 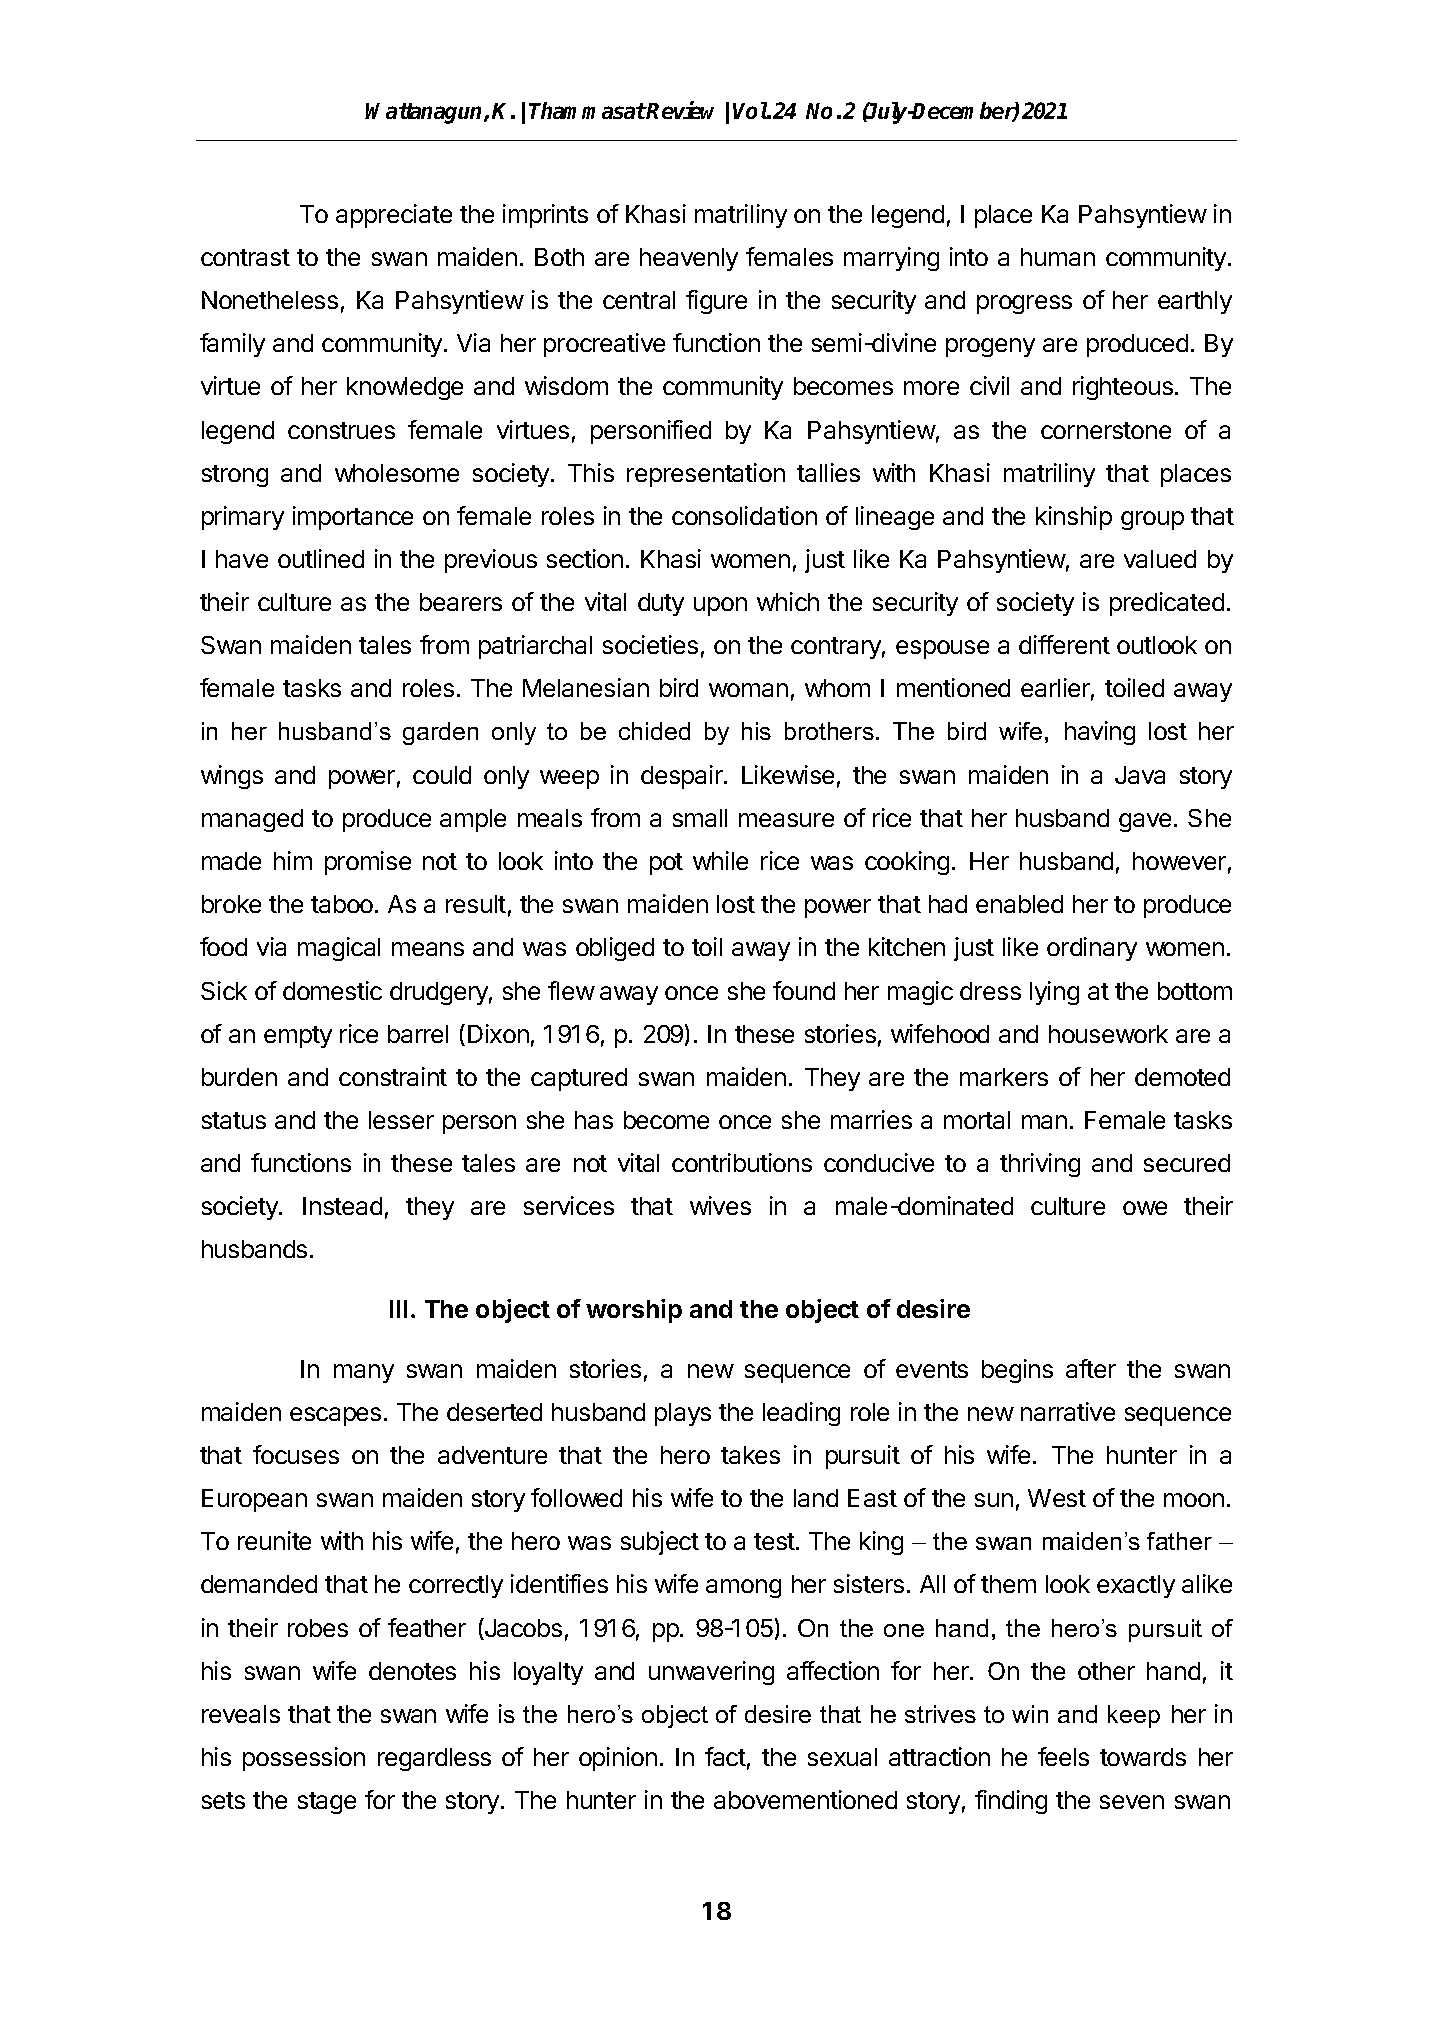 What do you see at coordinates (304, 1759) in the screenshot?
I see `possession` at bounding box center [304, 1759].
